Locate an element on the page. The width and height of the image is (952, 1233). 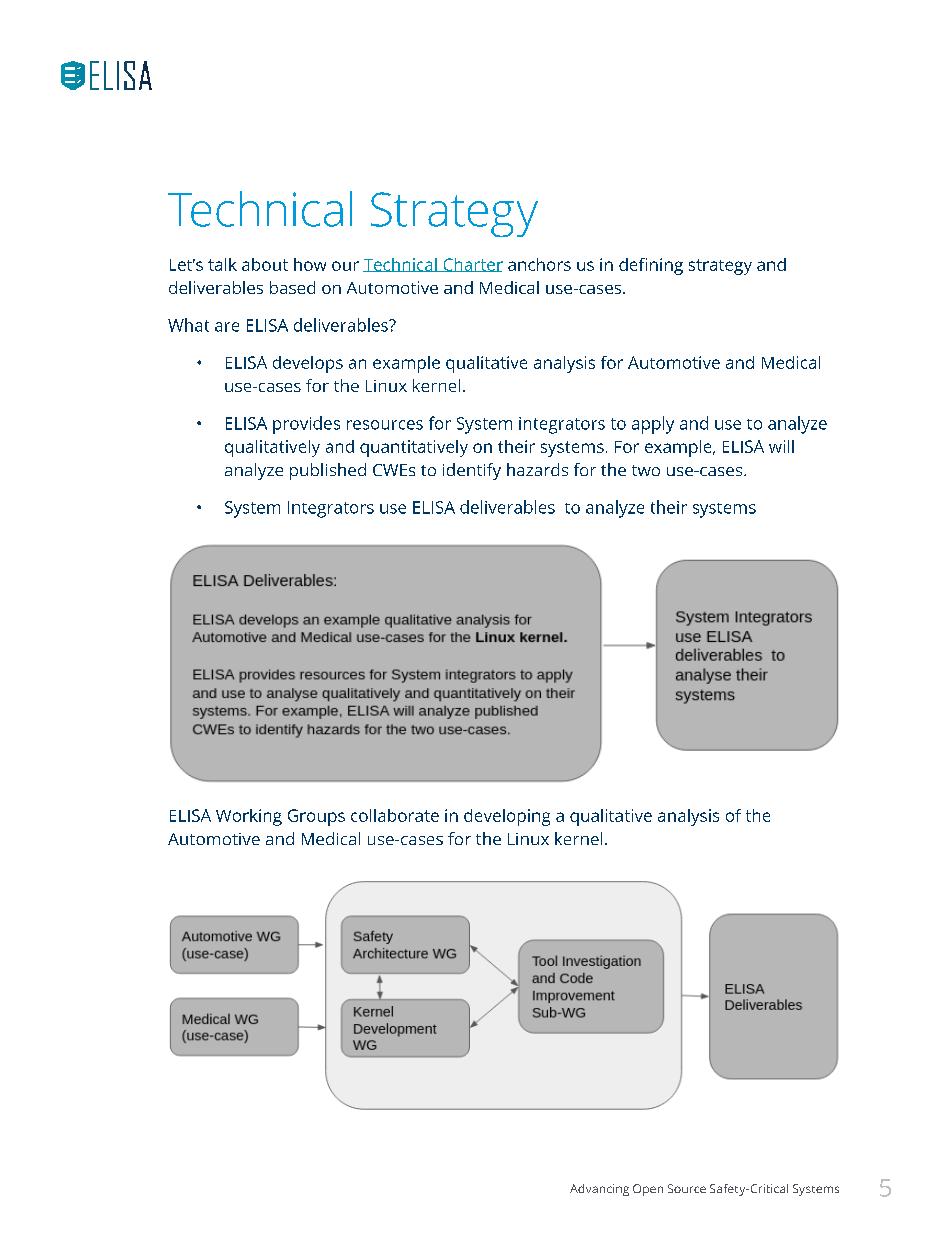
published is located at coordinates (328, 471).
